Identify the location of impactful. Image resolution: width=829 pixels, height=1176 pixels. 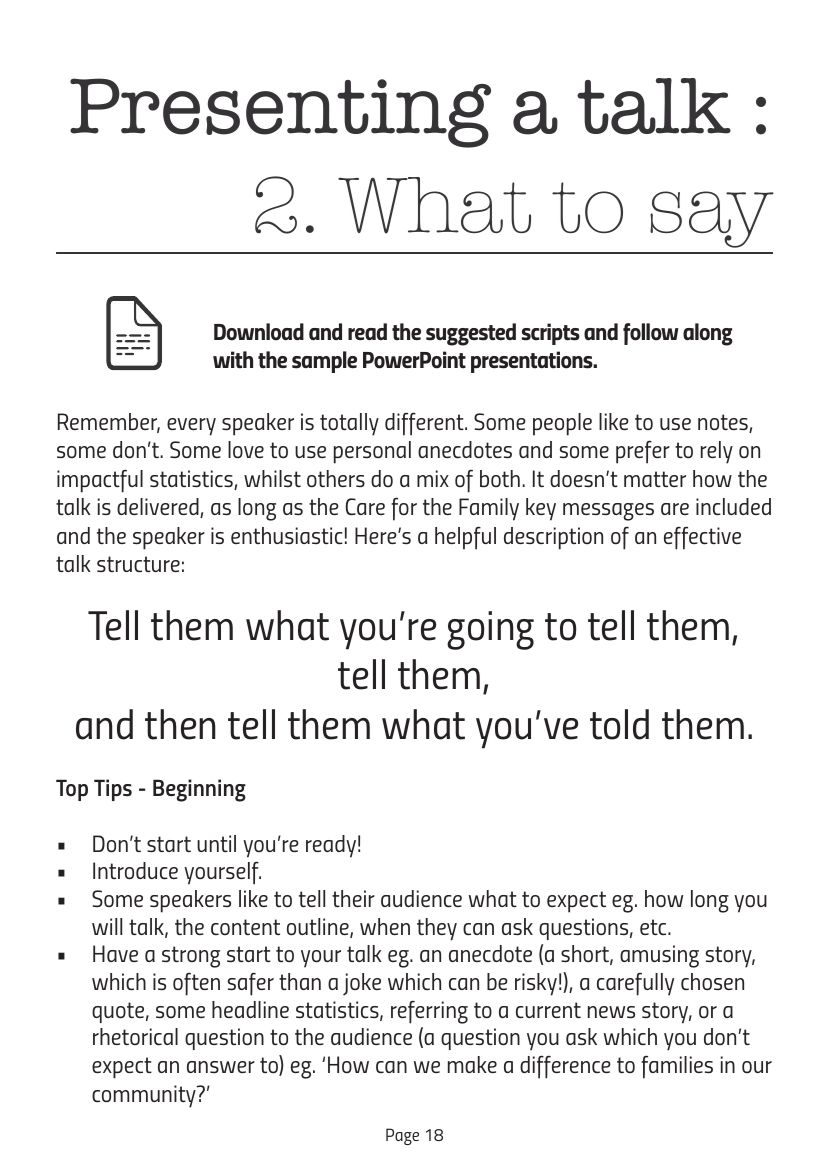
(100, 481).
